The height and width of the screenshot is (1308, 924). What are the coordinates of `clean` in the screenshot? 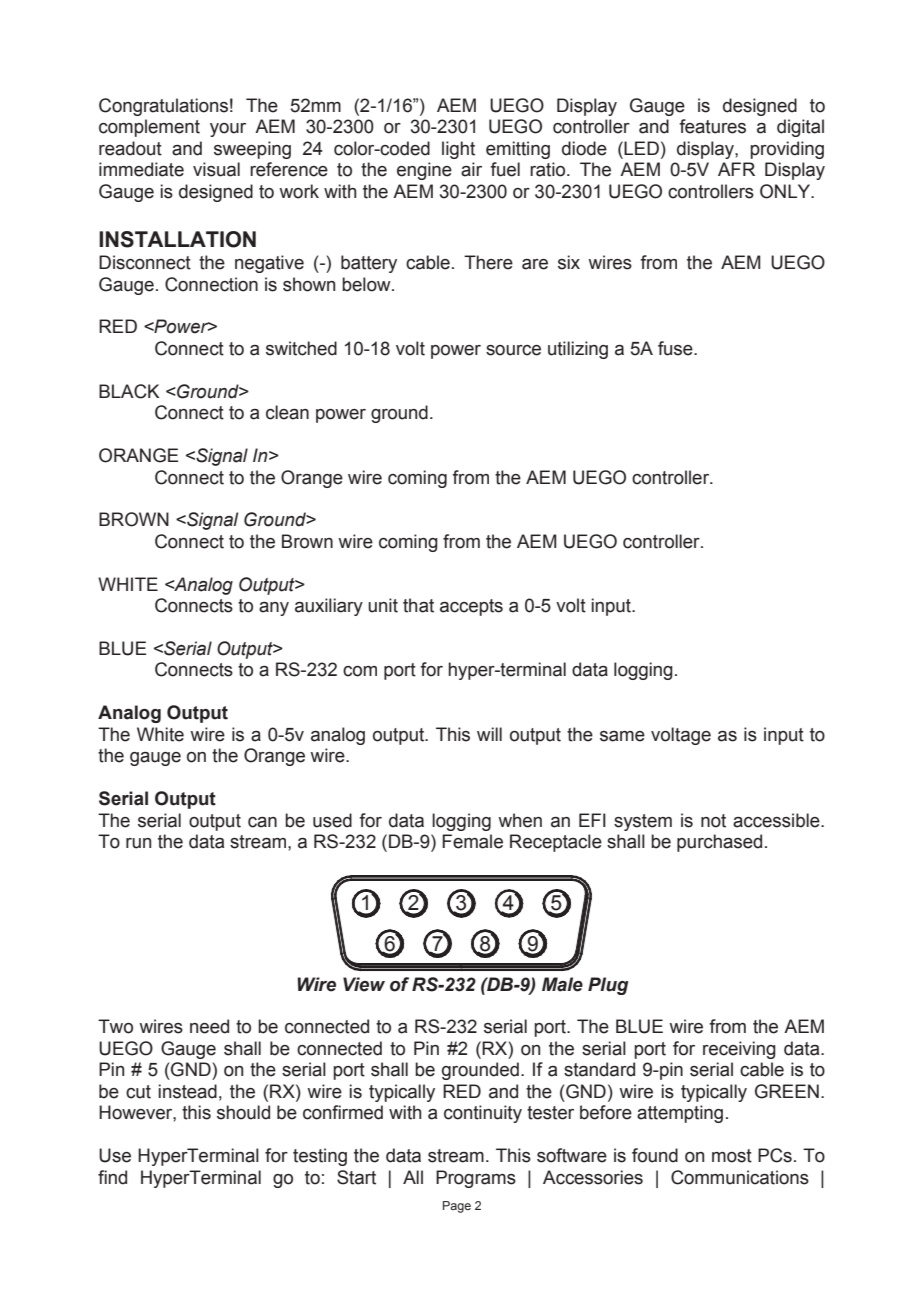 It's located at (287, 412).
